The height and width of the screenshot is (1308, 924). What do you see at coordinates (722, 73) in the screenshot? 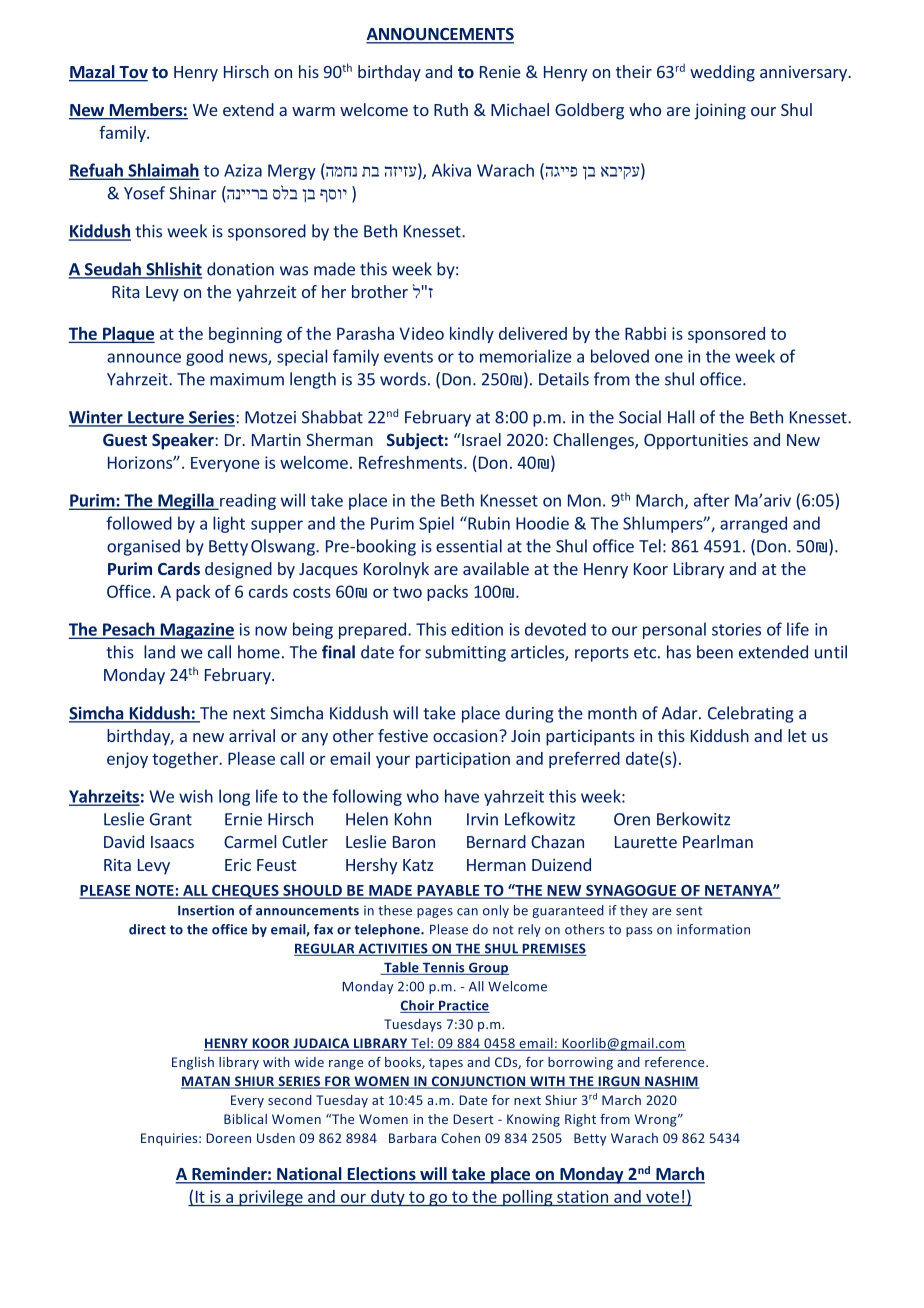
I see `wedding` at bounding box center [722, 73].
